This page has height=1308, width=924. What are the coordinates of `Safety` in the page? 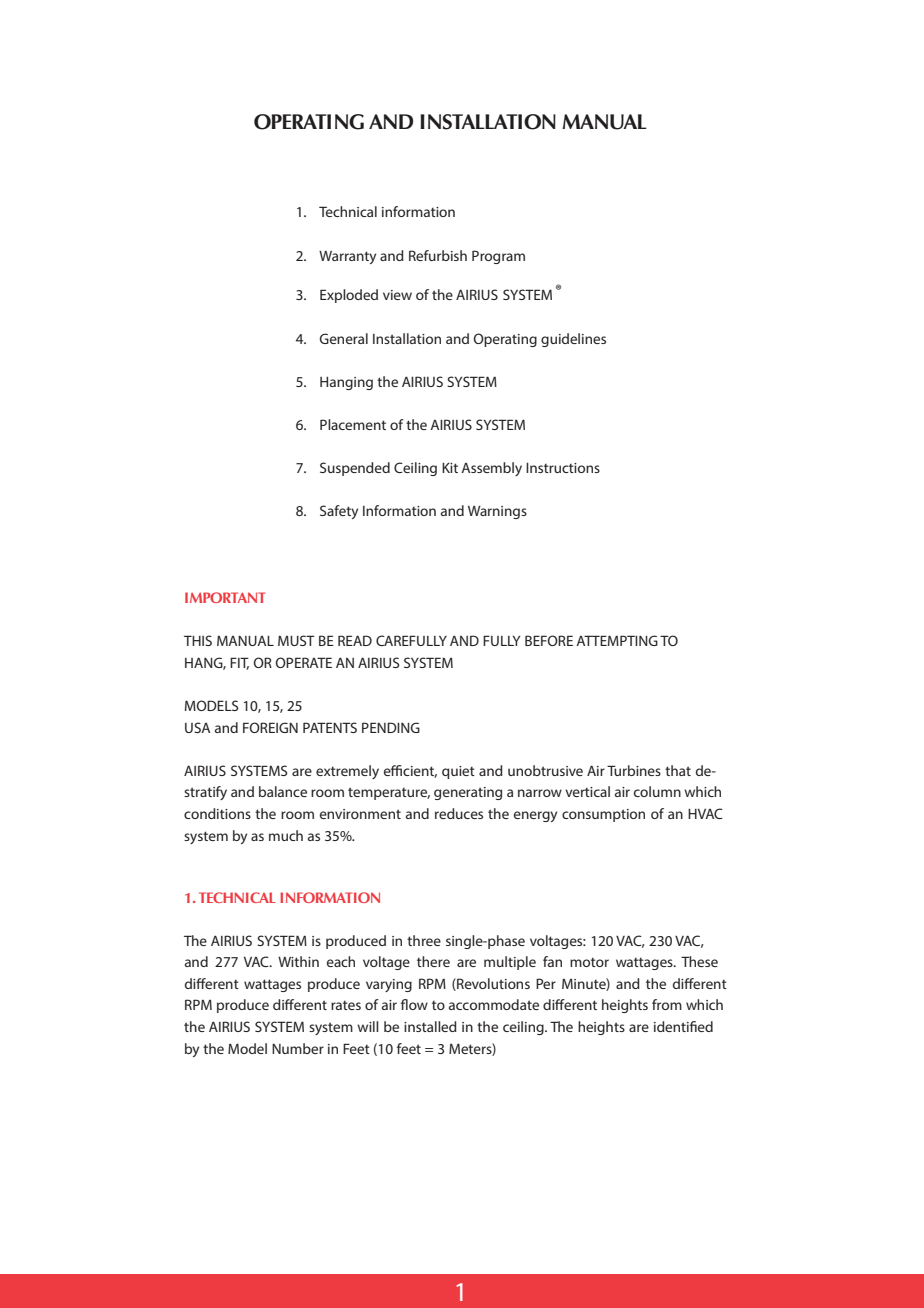 It's located at (339, 512).
